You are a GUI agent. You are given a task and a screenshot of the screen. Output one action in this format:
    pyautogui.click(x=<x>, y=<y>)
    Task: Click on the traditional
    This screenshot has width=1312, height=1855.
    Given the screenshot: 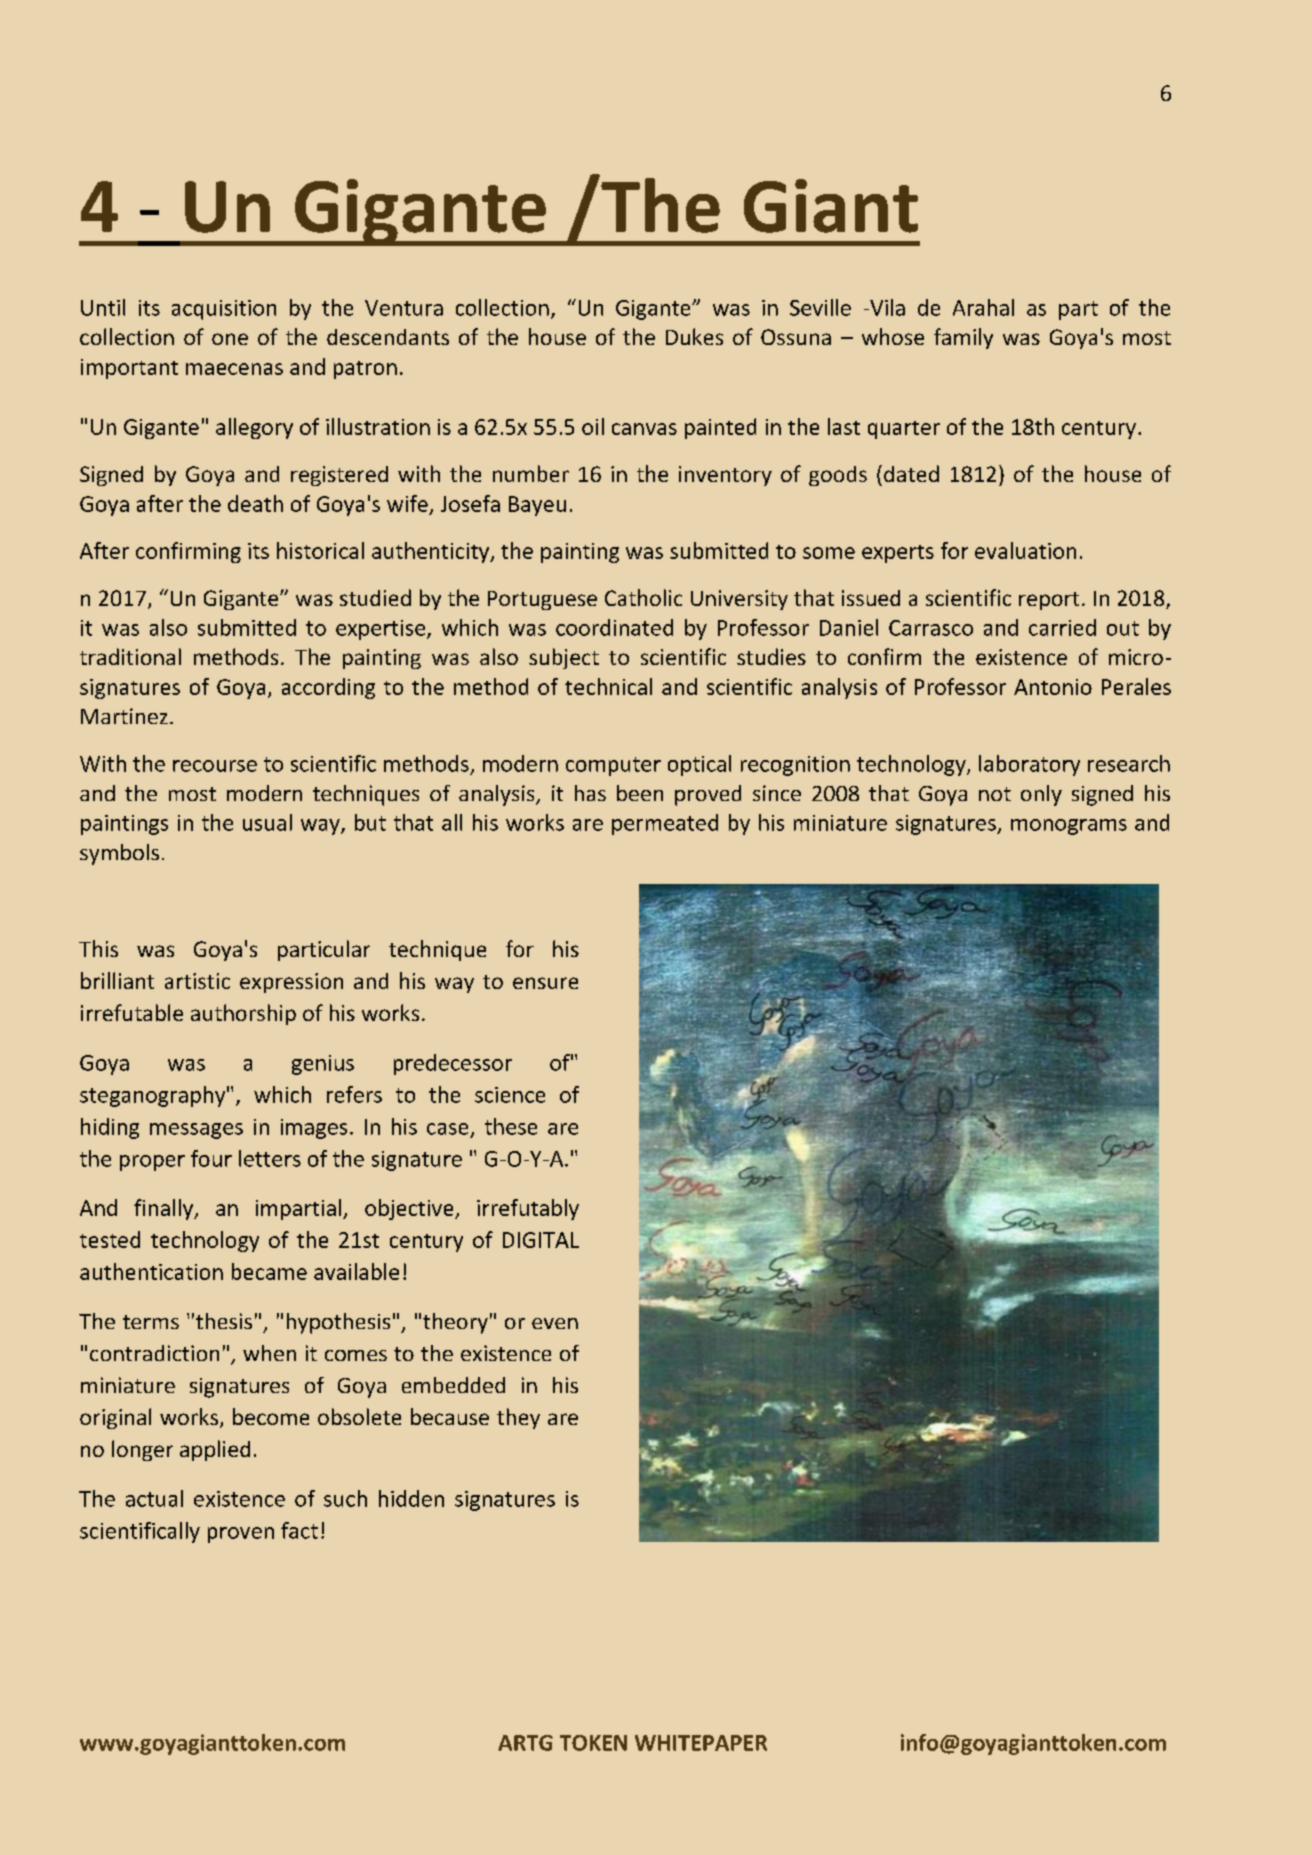 What is the action you would take?
    pyautogui.click(x=130, y=656)
